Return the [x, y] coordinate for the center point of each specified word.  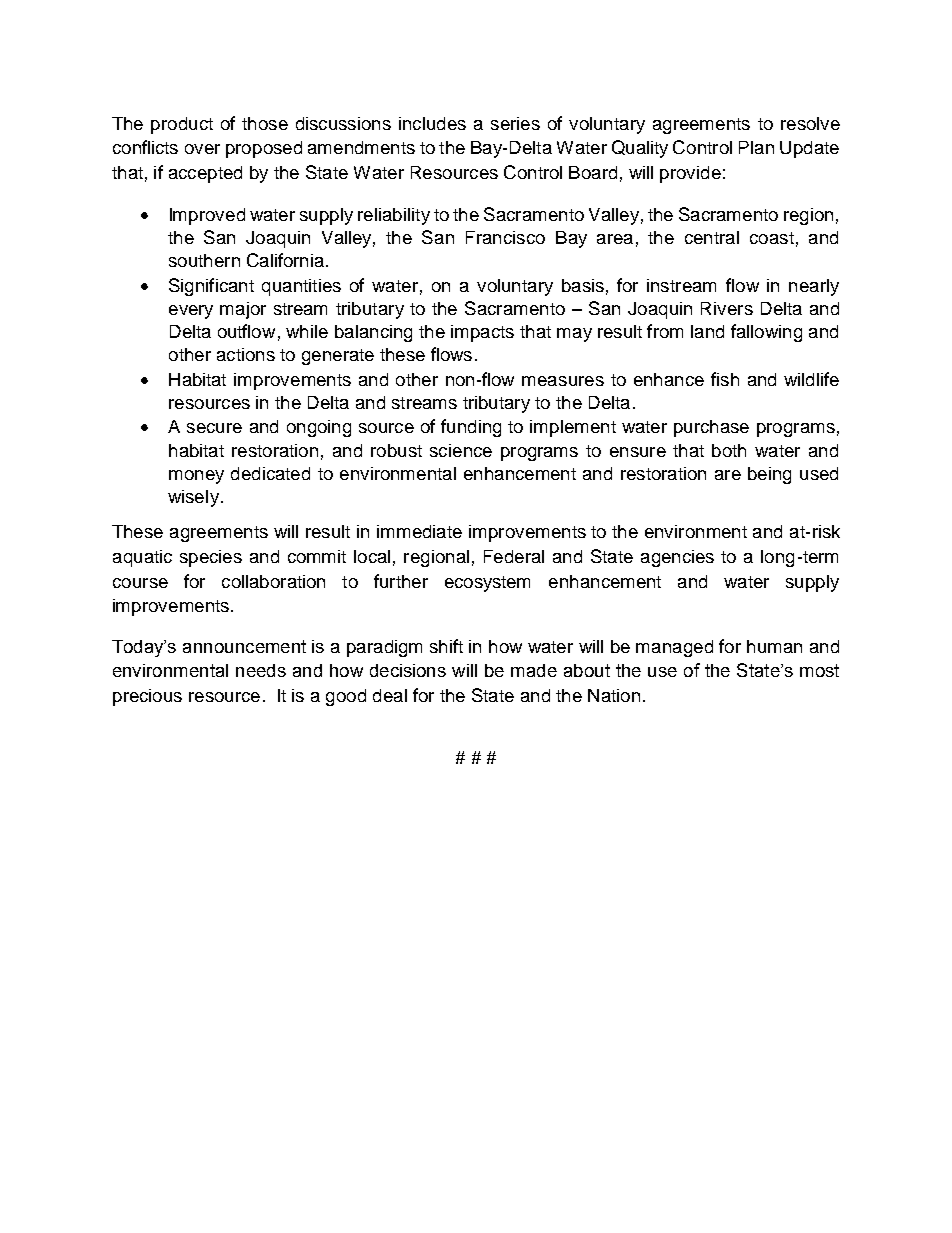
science [461, 450]
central [712, 237]
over [202, 149]
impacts [482, 333]
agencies [677, 558]
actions [246, 354]
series [515, 123]
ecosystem [487, 584]
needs [261, 670]
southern [204, 260]
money [196, 477]
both [729, 450]
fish [725, 379]
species [211, 558]
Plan [756, 147]
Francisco [505, 237]
